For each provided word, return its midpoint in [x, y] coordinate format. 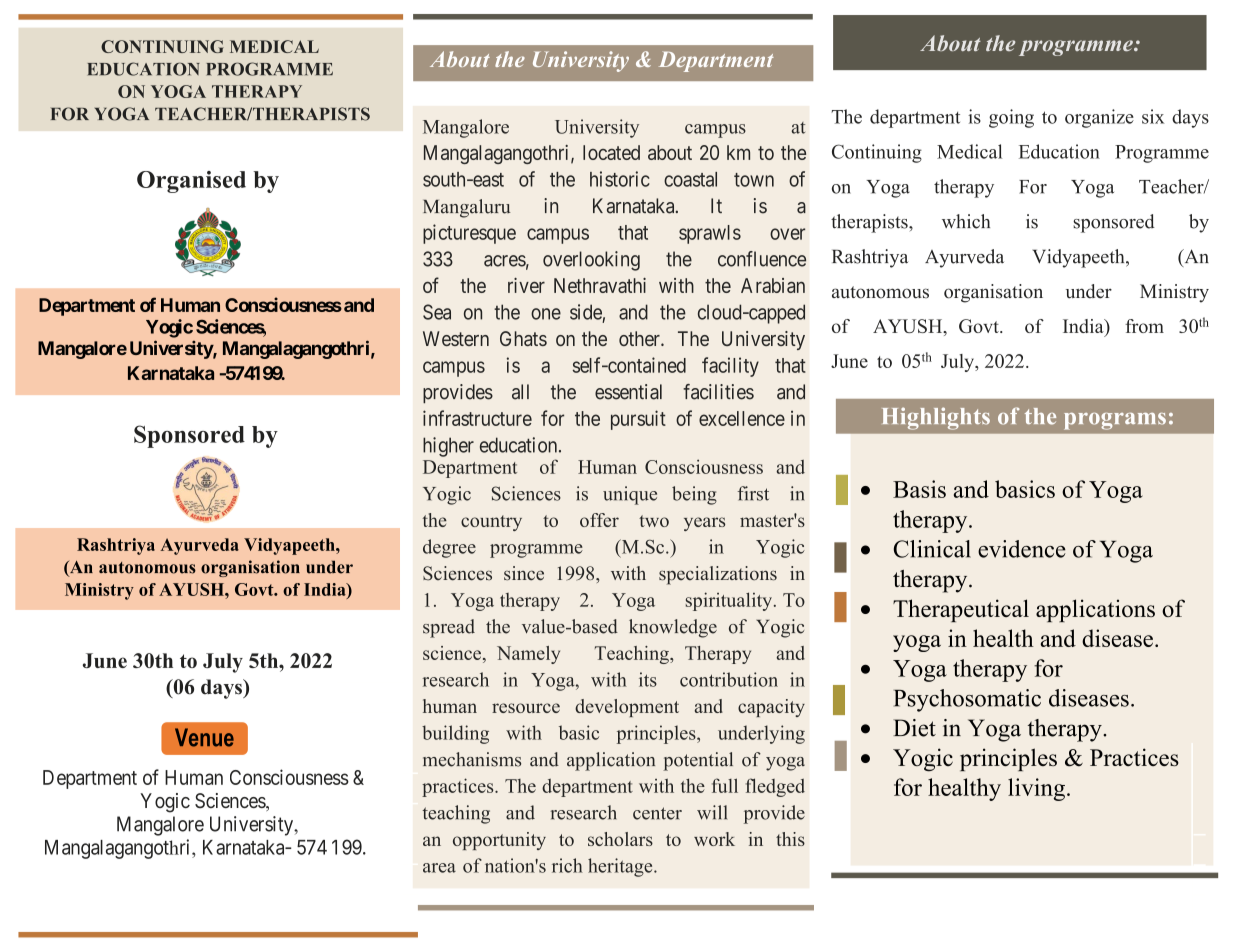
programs [1115, 421]
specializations [718, 575]
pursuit [638, 420]
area [439, 868]
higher [448, 447]
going [1011, 118]
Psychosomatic [967, 700]
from [1144, 326]
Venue [204, 737]
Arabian [773, 285]
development [627, 708]
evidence [1022, 549]
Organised [191, 182]
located [611, 152]
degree [449, 548]
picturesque [469, 234]
